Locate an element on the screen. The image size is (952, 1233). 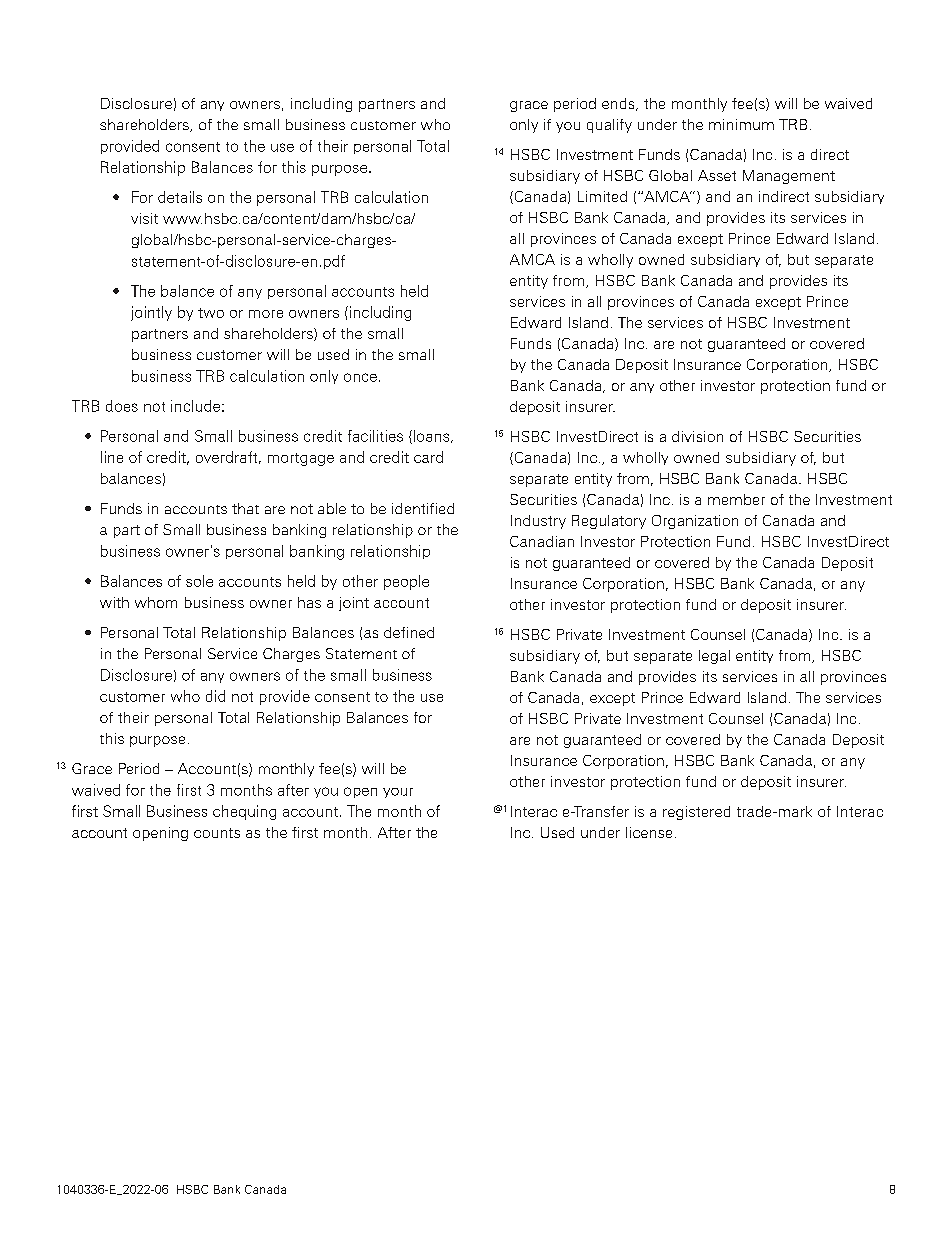
details is located at coordinates (180, 197).
